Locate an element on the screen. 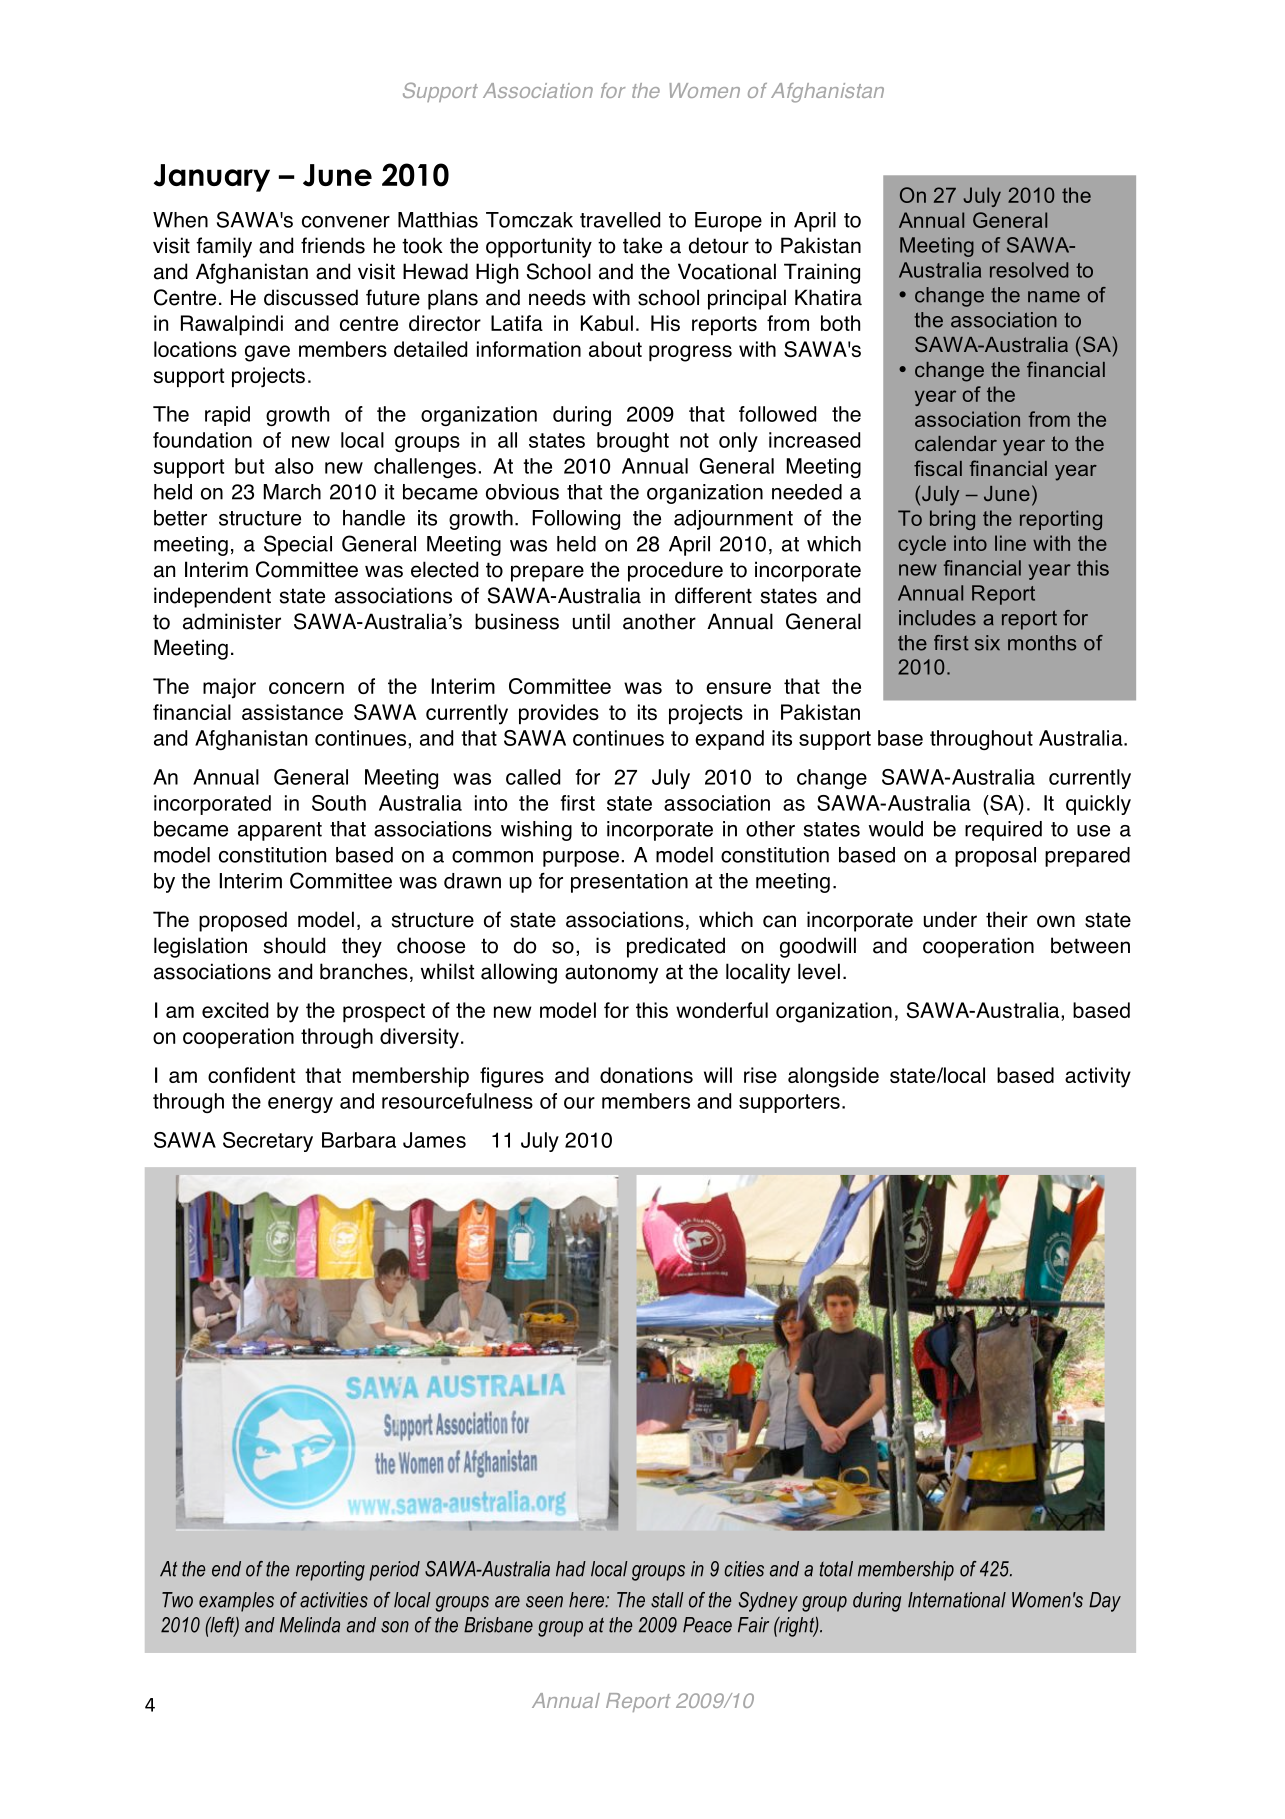  until is located at coordinates (591, 621).
